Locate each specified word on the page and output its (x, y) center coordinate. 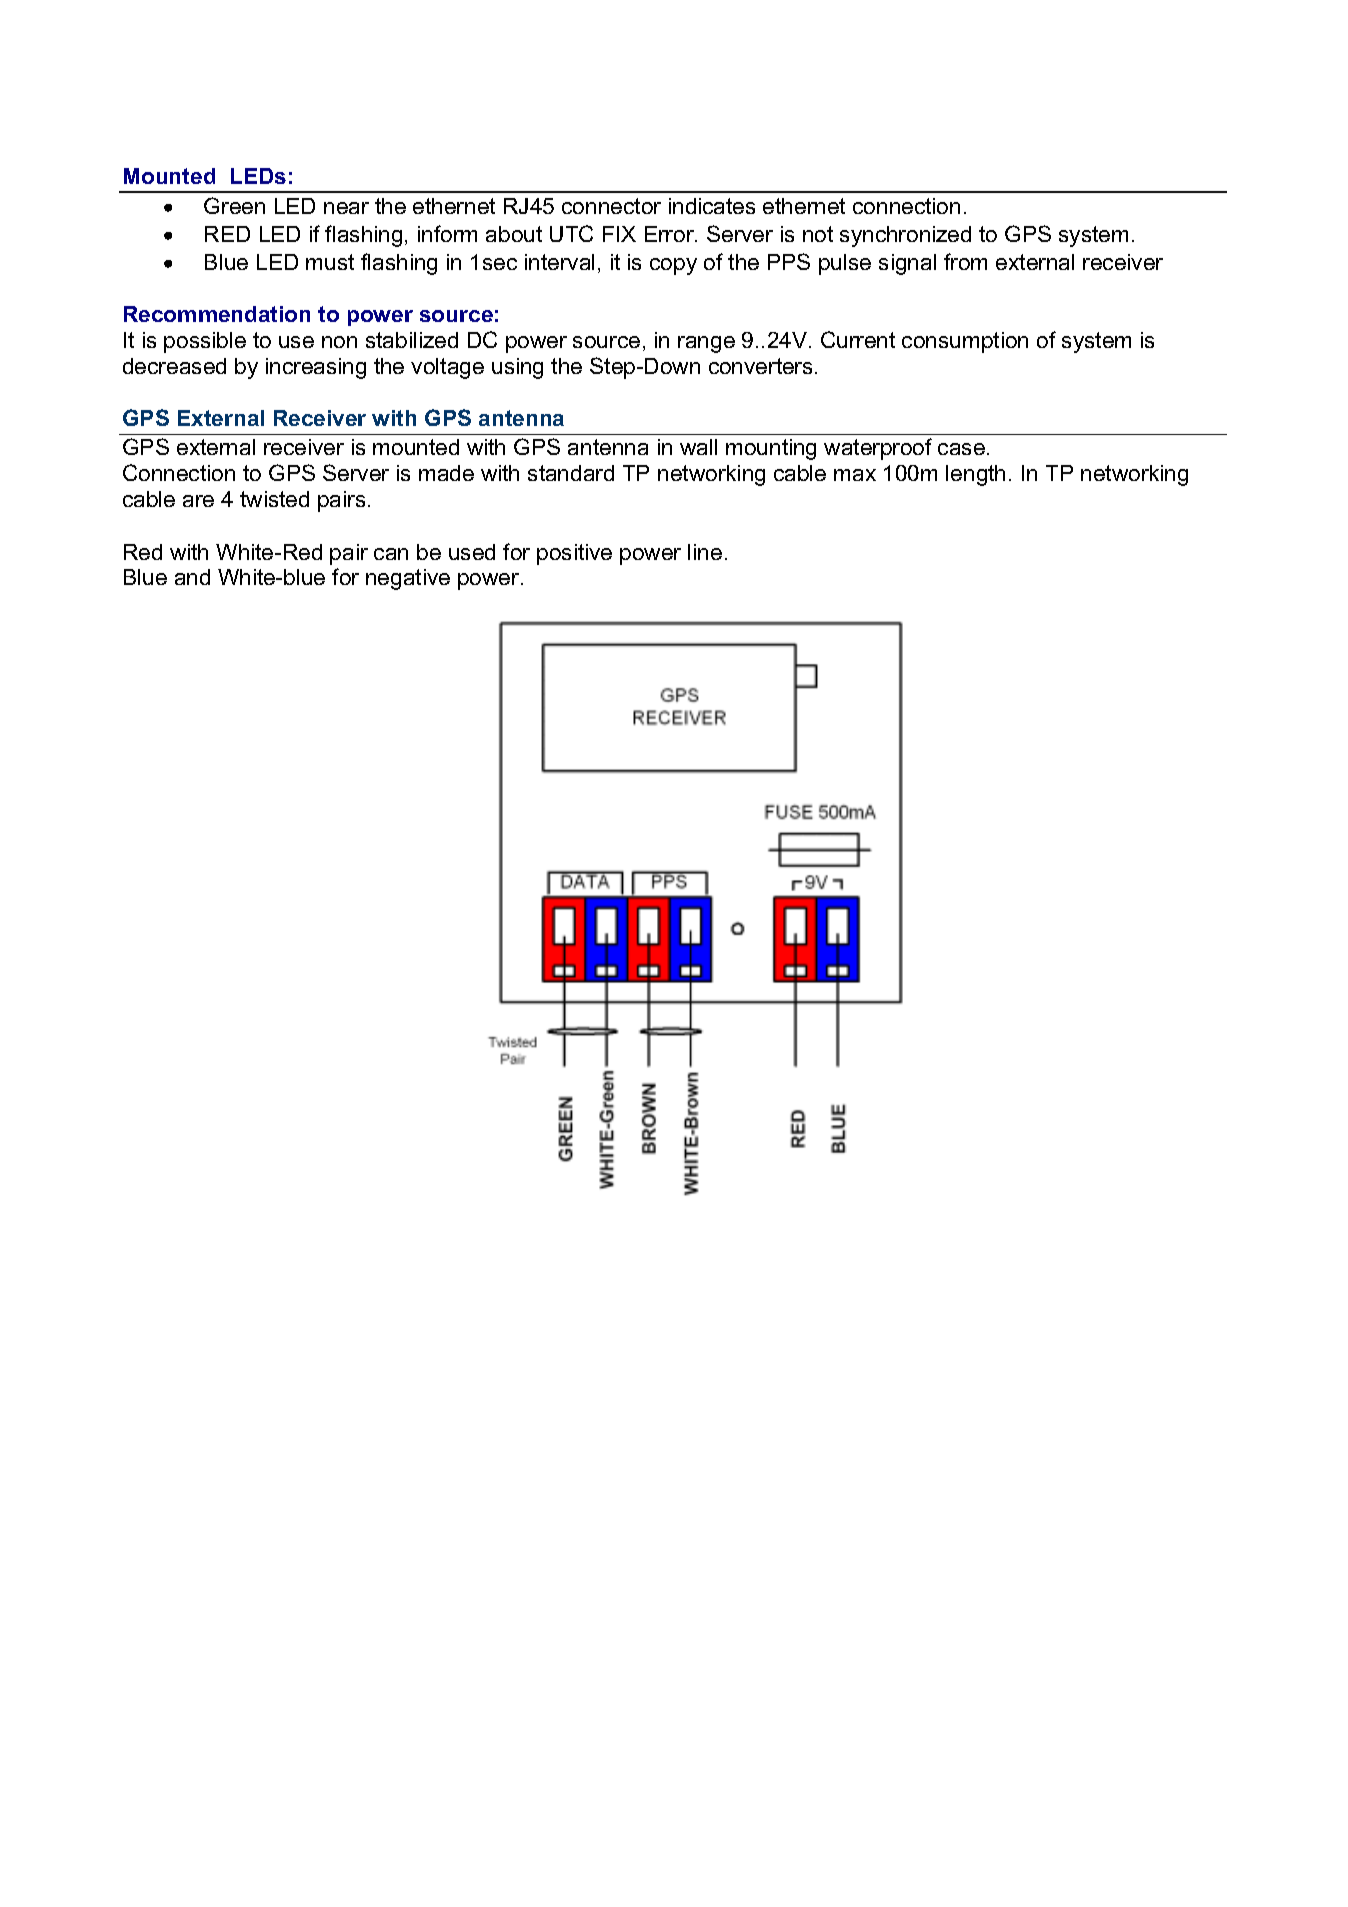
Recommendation (217, 314)
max (855, 475)
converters (760, 366)
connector (611, 206)
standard (571, 473)
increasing (316, 368)
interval (559, 262)
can (391, 554)
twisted (274, 499)
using (517, 368)
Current (858, 339)
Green (234, 205)
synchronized (905, 236)
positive (574, 554)
